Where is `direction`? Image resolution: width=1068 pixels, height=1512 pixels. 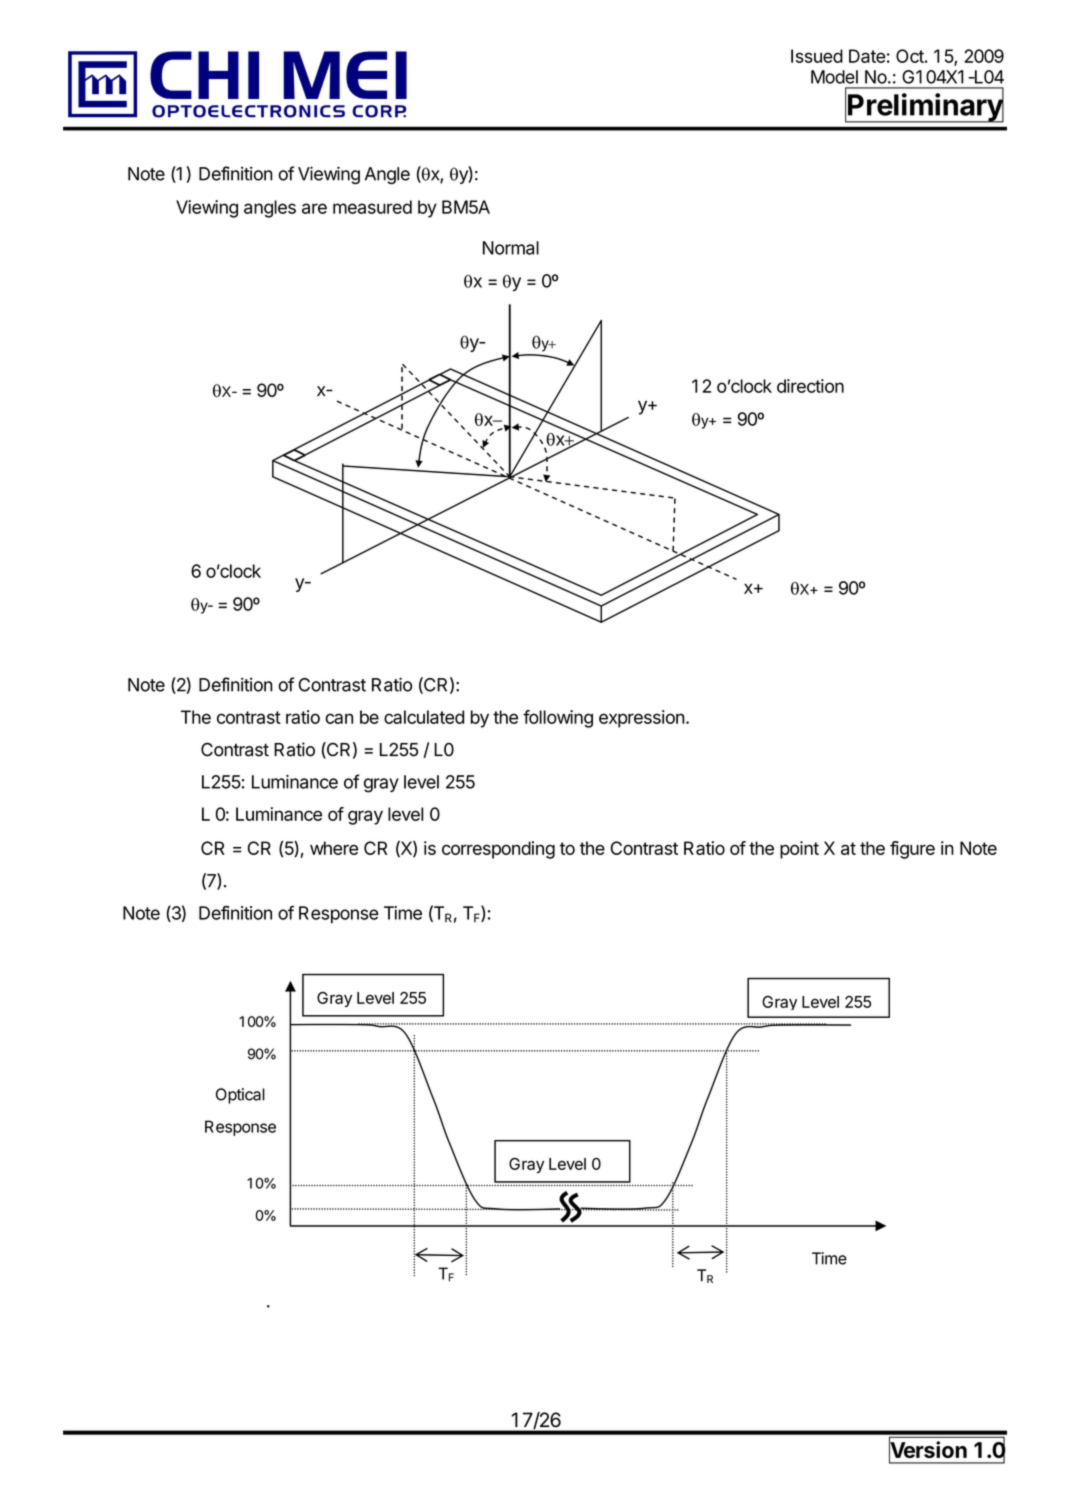 direction is located at coordinates (810, 386).
